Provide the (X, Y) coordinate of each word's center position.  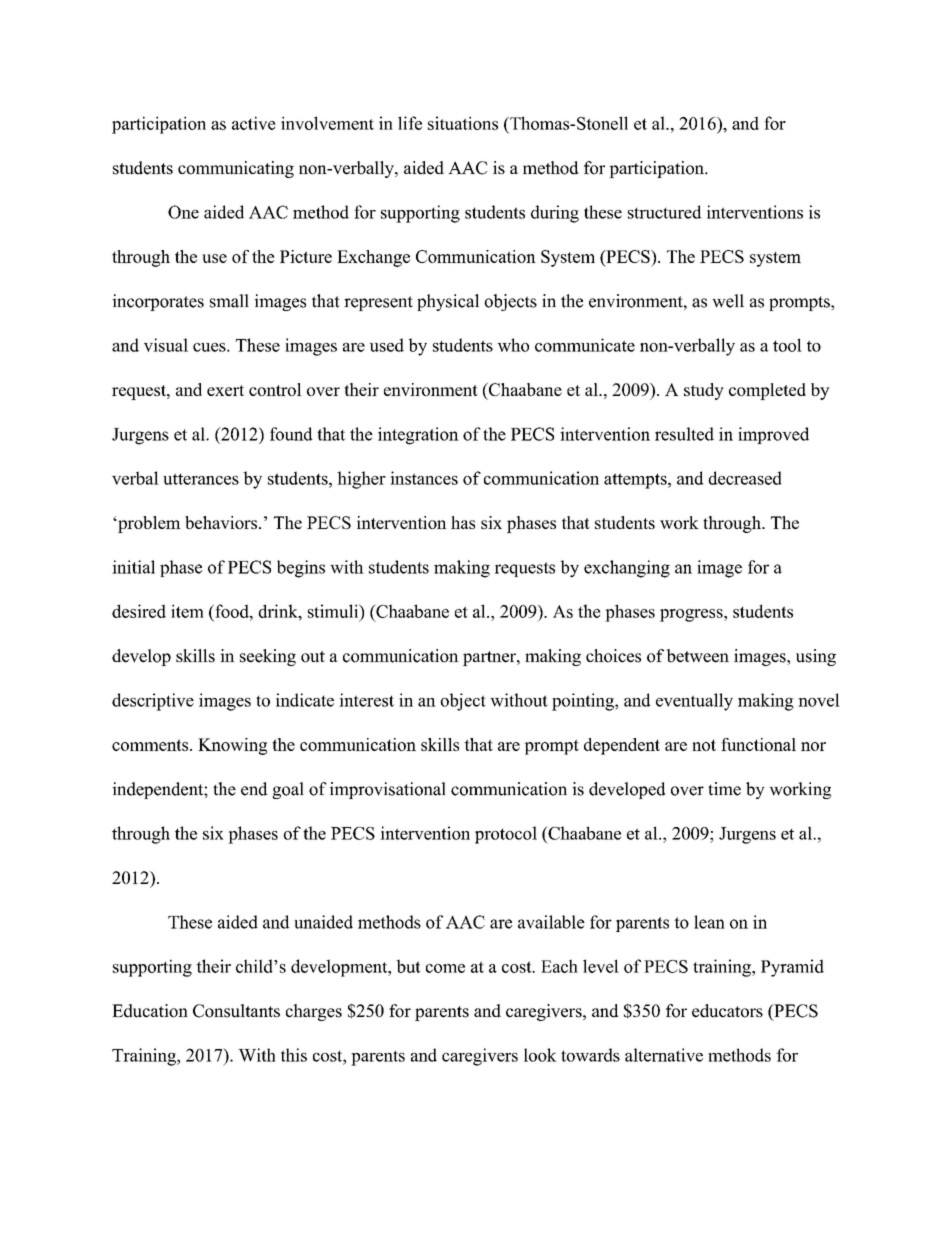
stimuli (334, 611)
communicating (236, 169)
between (697, 656)
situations (463, 123)
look (540, 1055)
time (724, 789)
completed (767, 391)
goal (288, 790)
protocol (506, 835)
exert (225, 390)
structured (665, 212)
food (232, 611)
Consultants (236, 1011)
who (513, 345)
